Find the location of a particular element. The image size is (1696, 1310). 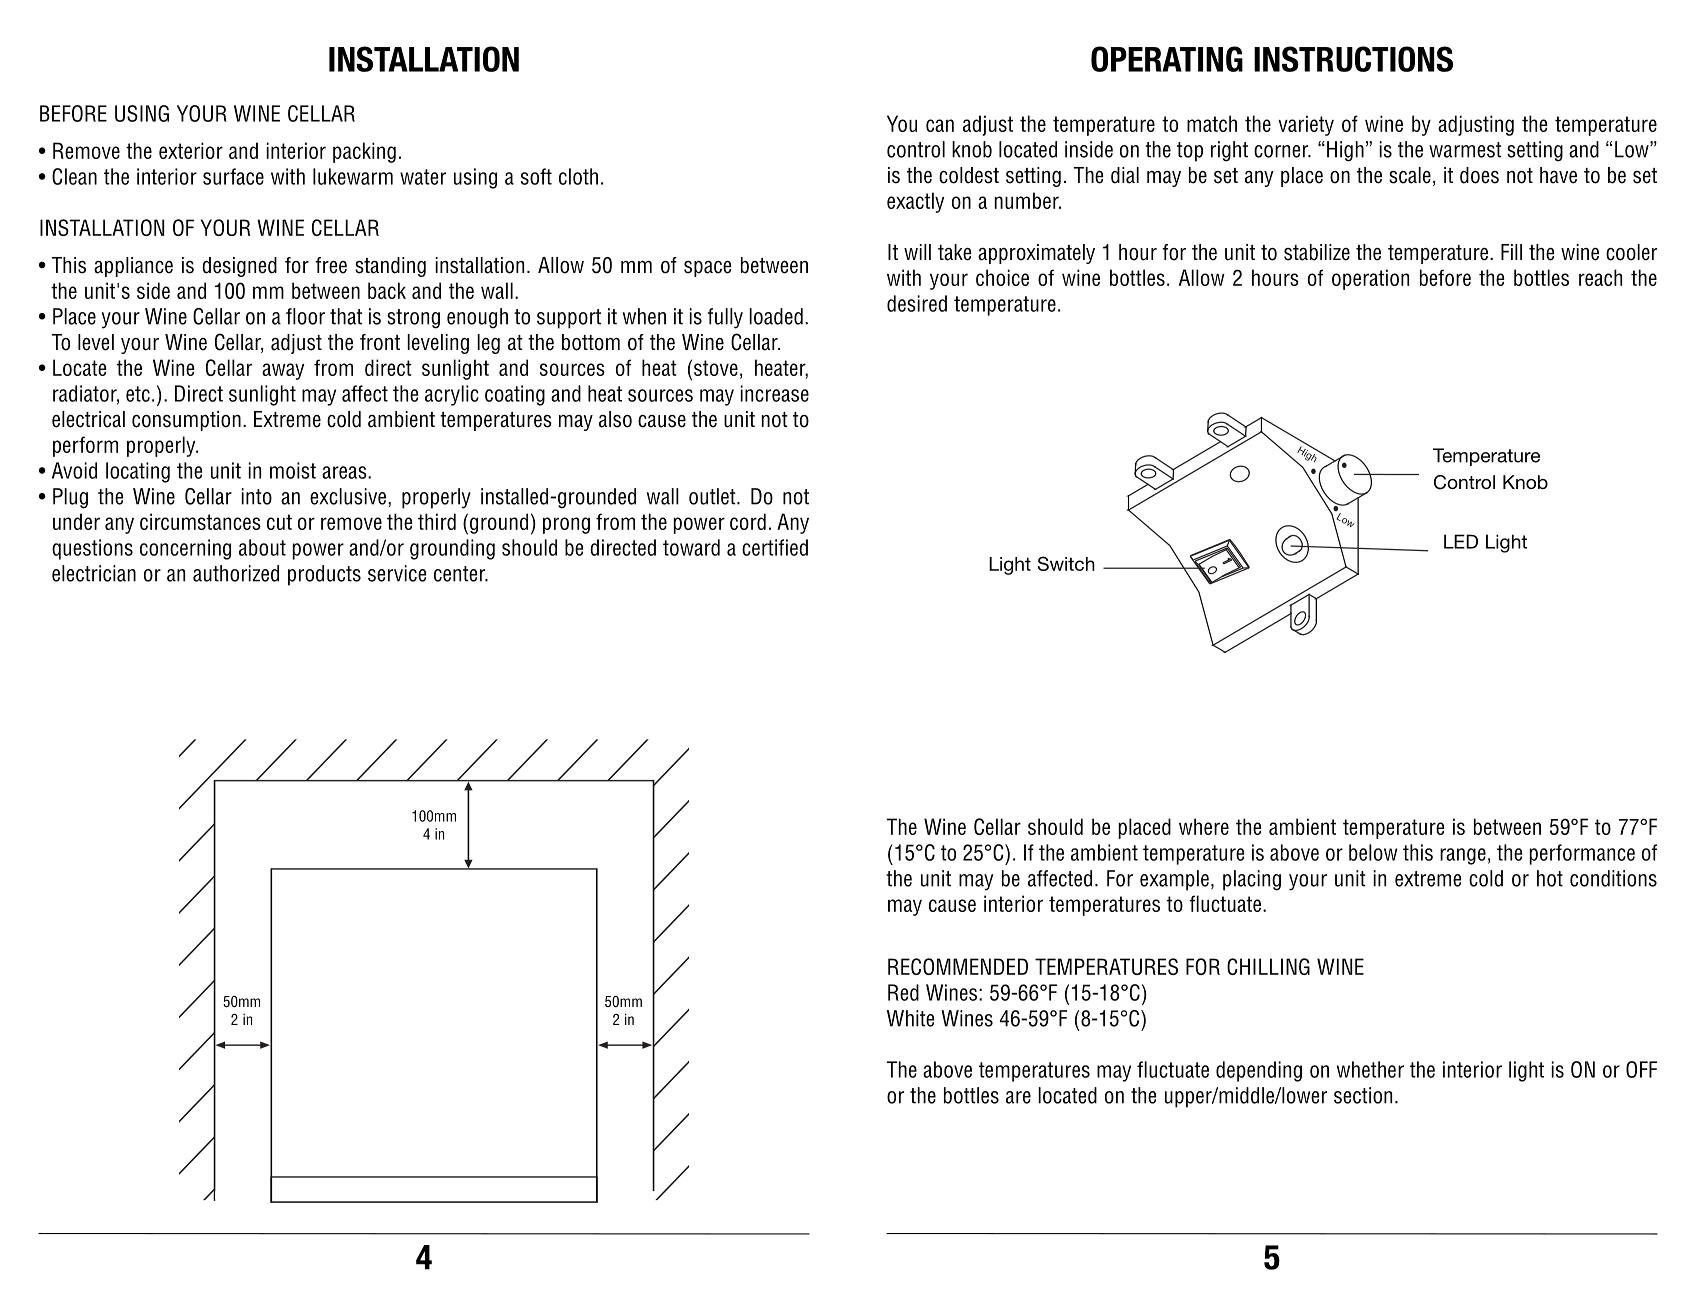

INSTRUCTIONS is located at coordinates (1353, 59).
